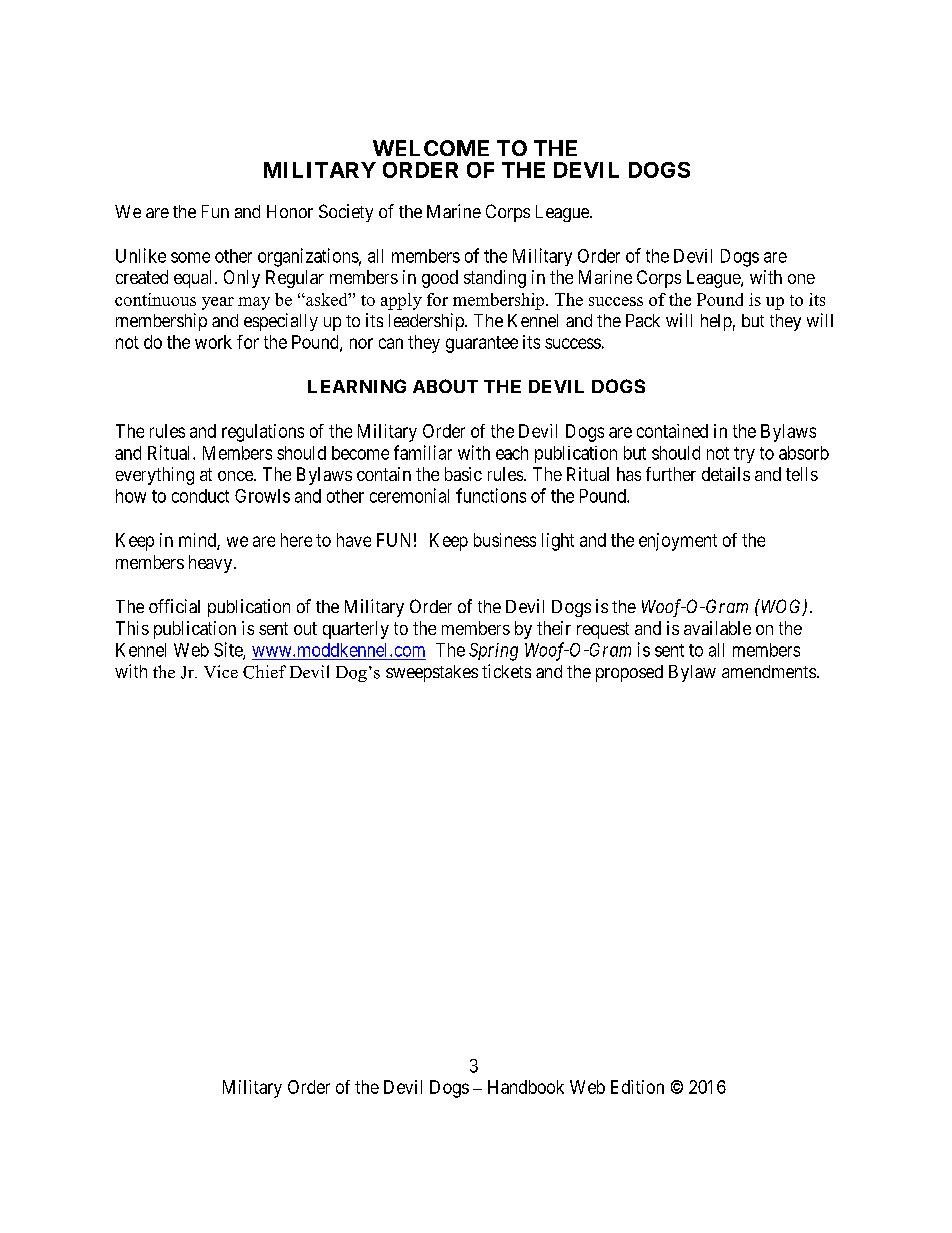 Image resolution: width=952 pixels, height=1233 pixels. Describe the element at coordinates (263, 433) in the image. I see `regulations` at that location.
